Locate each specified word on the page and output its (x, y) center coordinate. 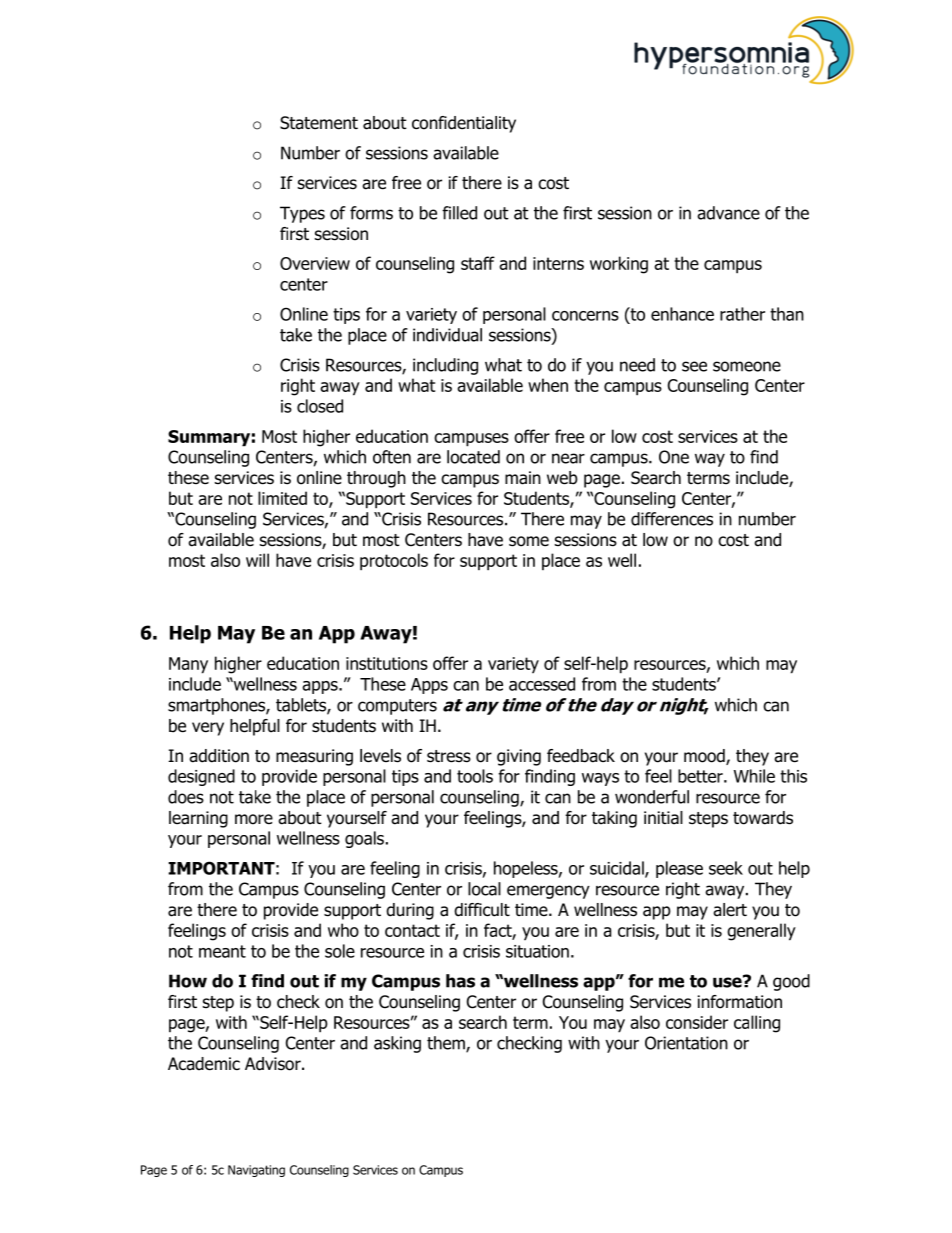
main (523, 478)
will (257, 560)
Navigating (256, 1171)
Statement (319, 123)
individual (447, 335)
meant (222, 951)
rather (742, 314)
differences (672, 519)
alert (730, 910)
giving (519, 757)
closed (320, 406)
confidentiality (464, 124)
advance (728, 213)
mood (705, 757)
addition (219, 756)
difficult (482, 910)
